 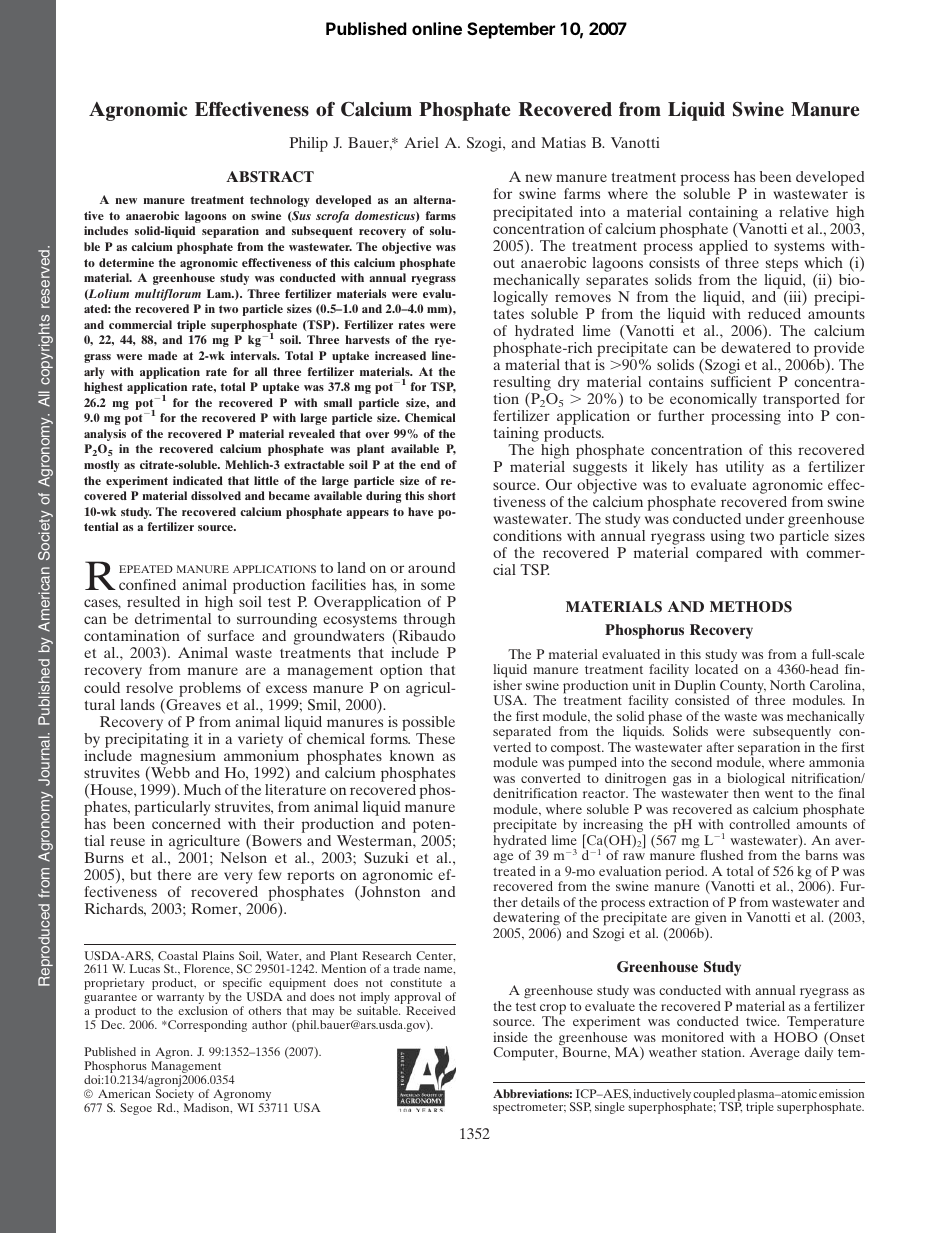 I want to click on Matias, so click(x=563, y=142).
